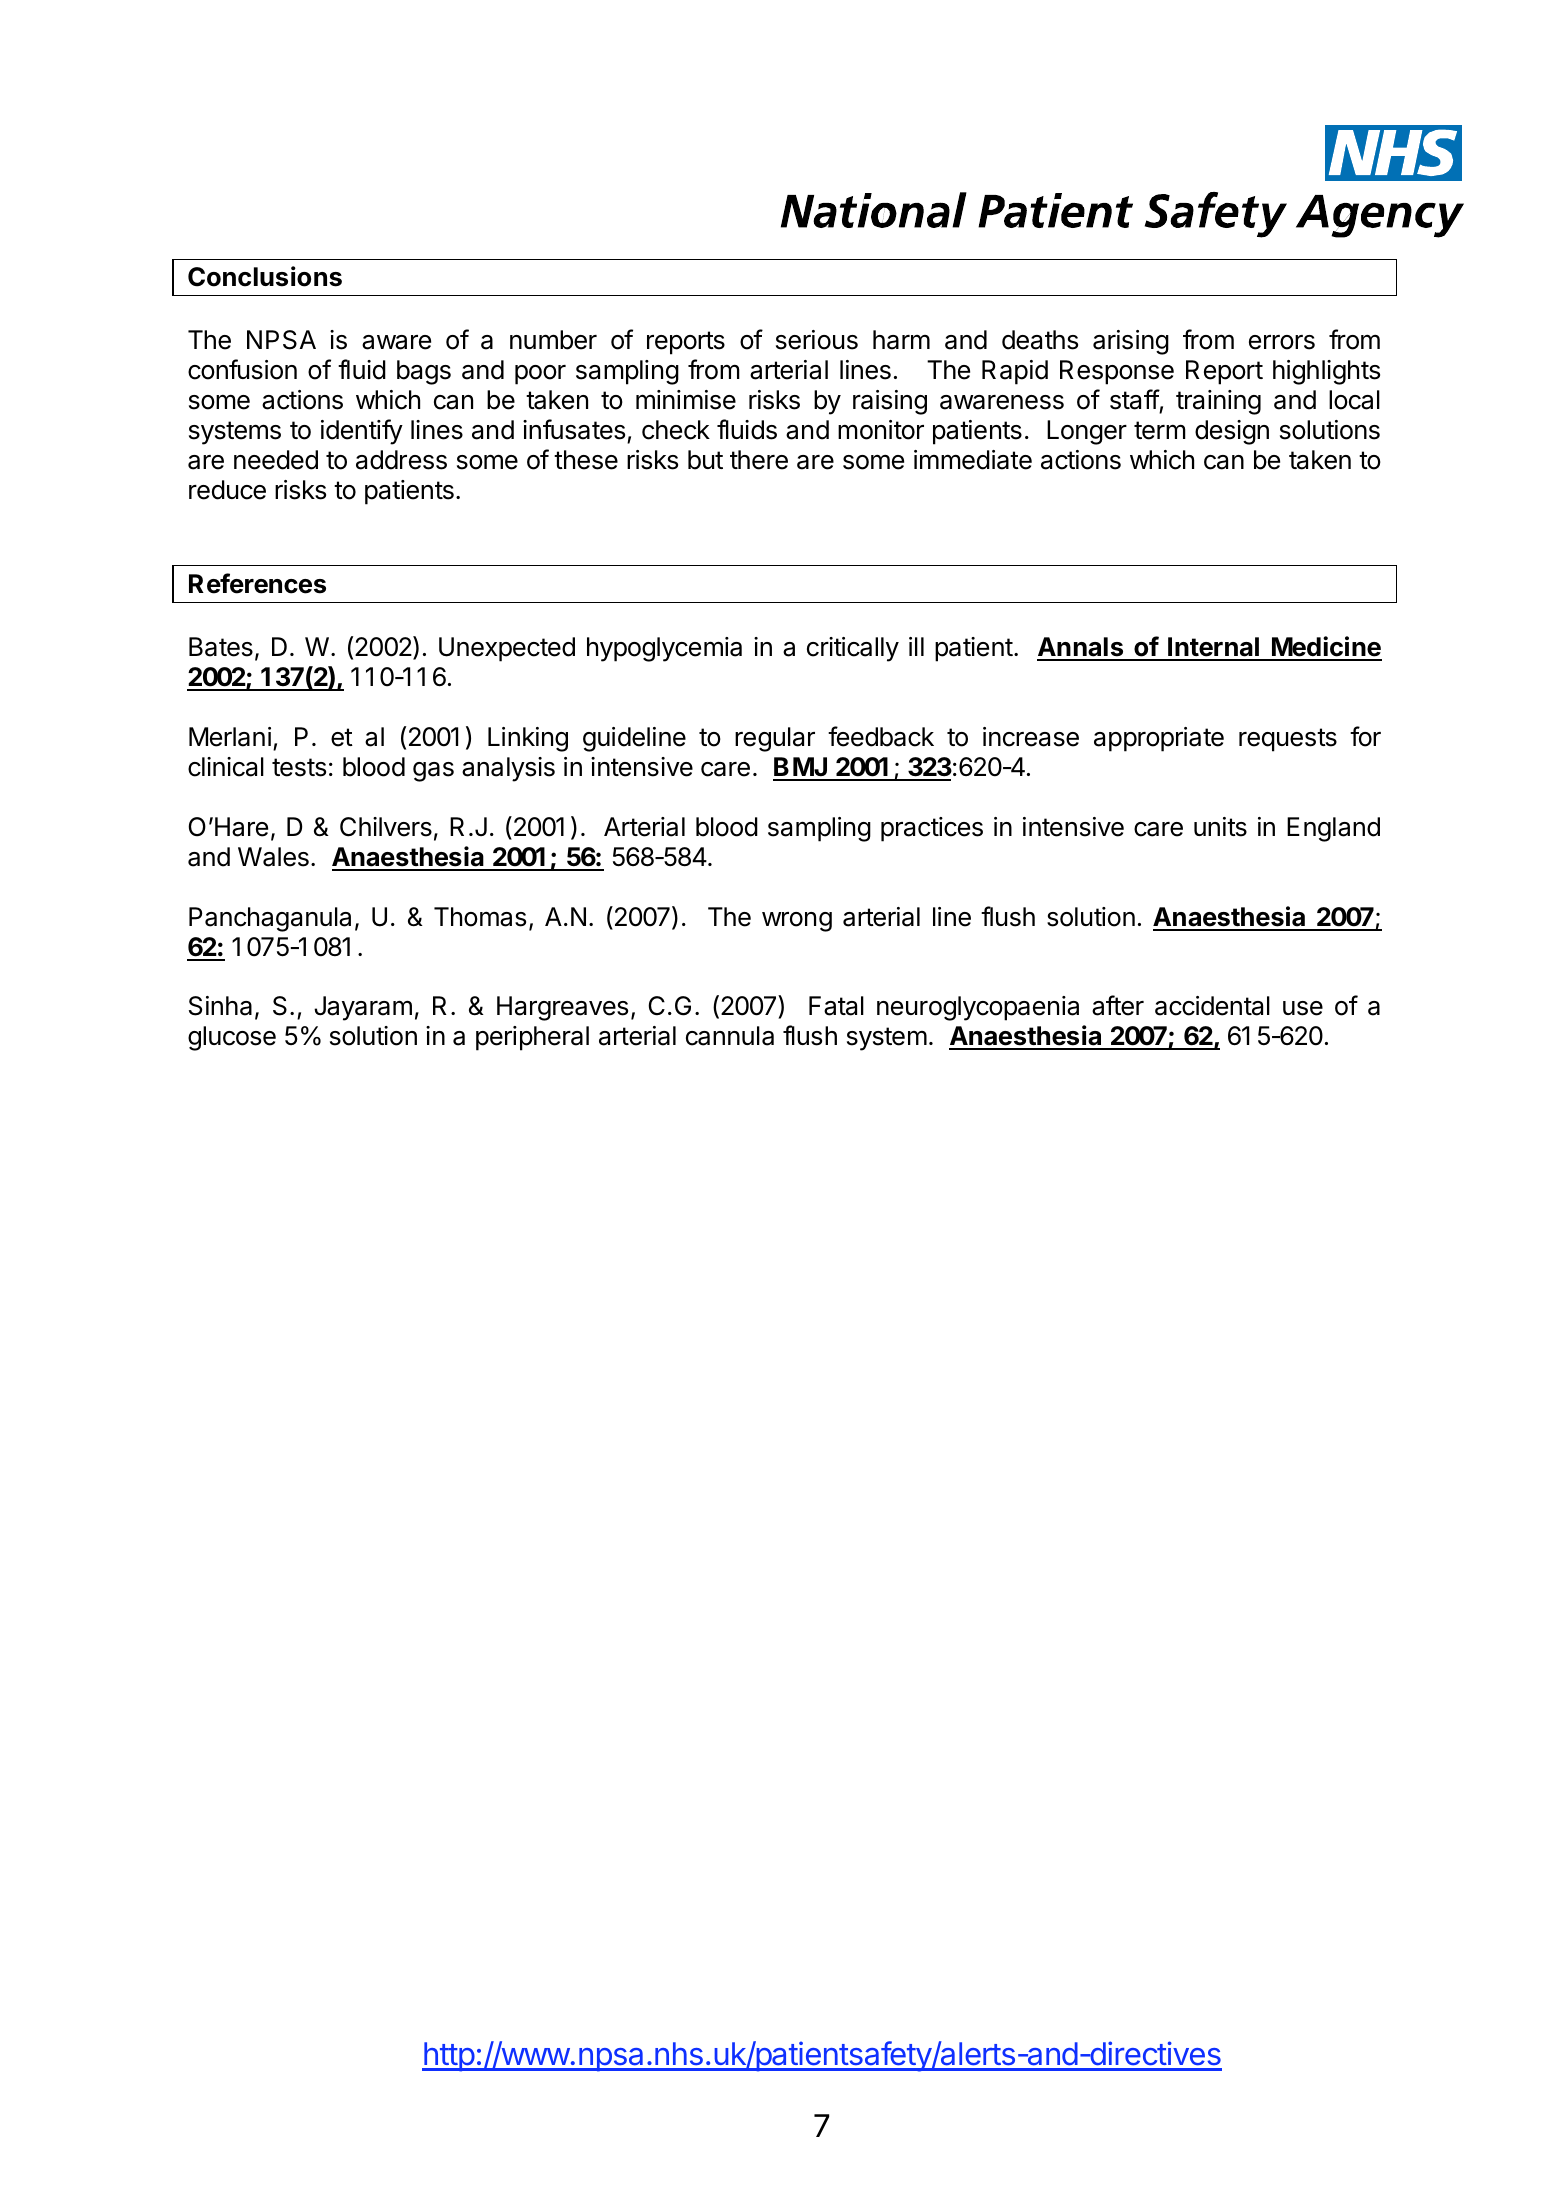 The width and height of the page is (1549, 2191). I want to click on practices, so click(932, 829).
